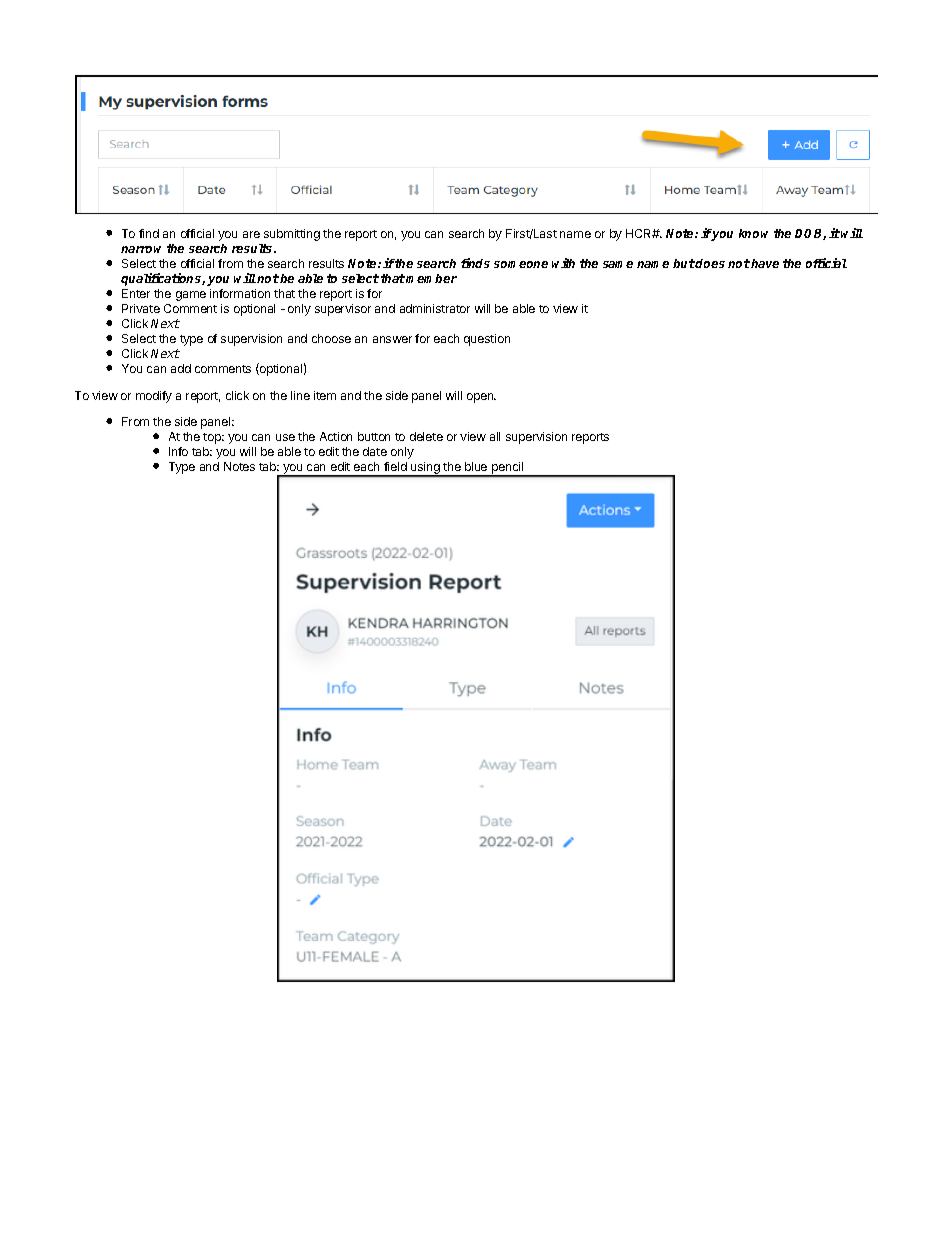 The width and height of the document is (952, 1233). Describe the element at coordinates (476, 466) in the document. I see `blue` at that location.
